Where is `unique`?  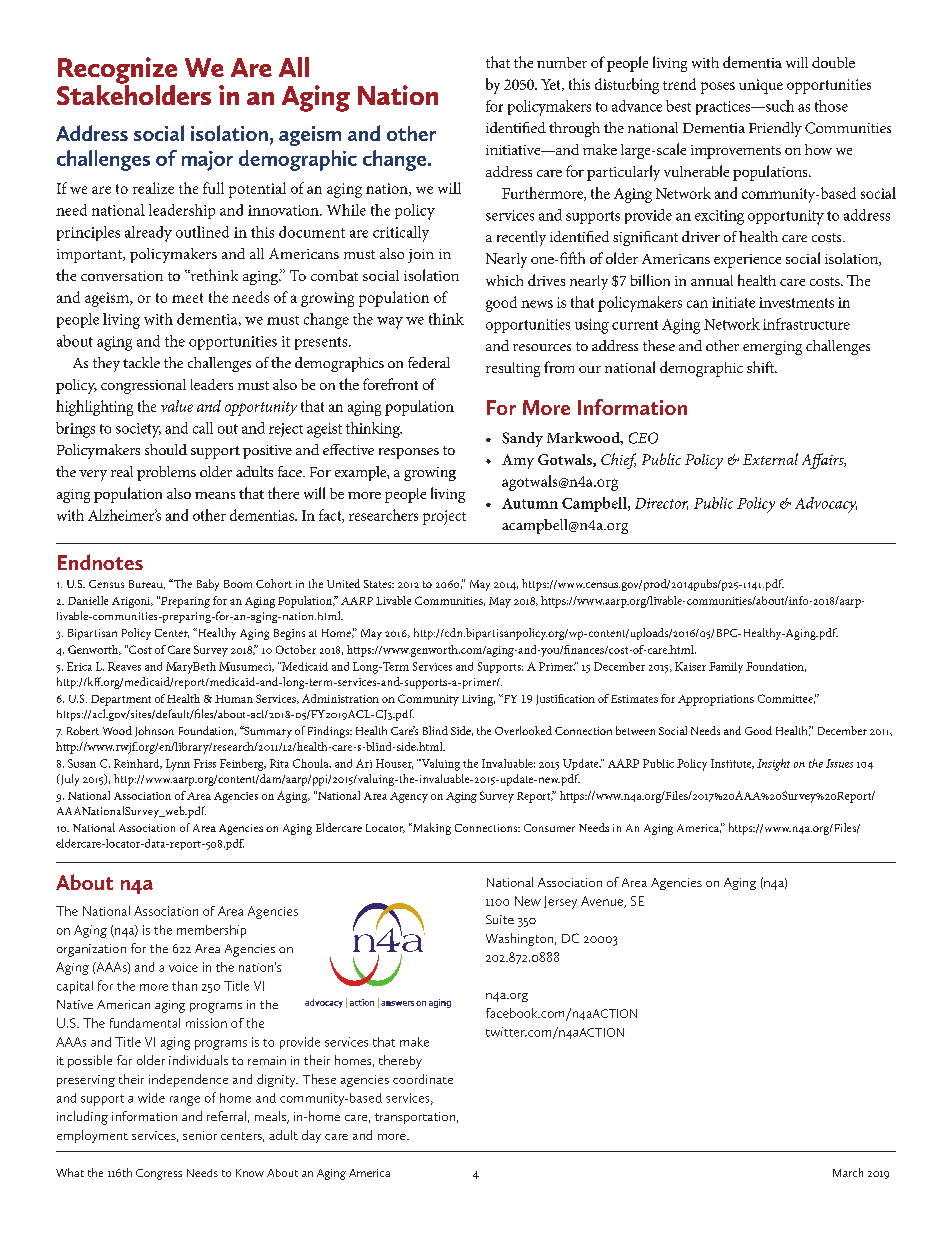
unique is located at coordinates (761, 86).
